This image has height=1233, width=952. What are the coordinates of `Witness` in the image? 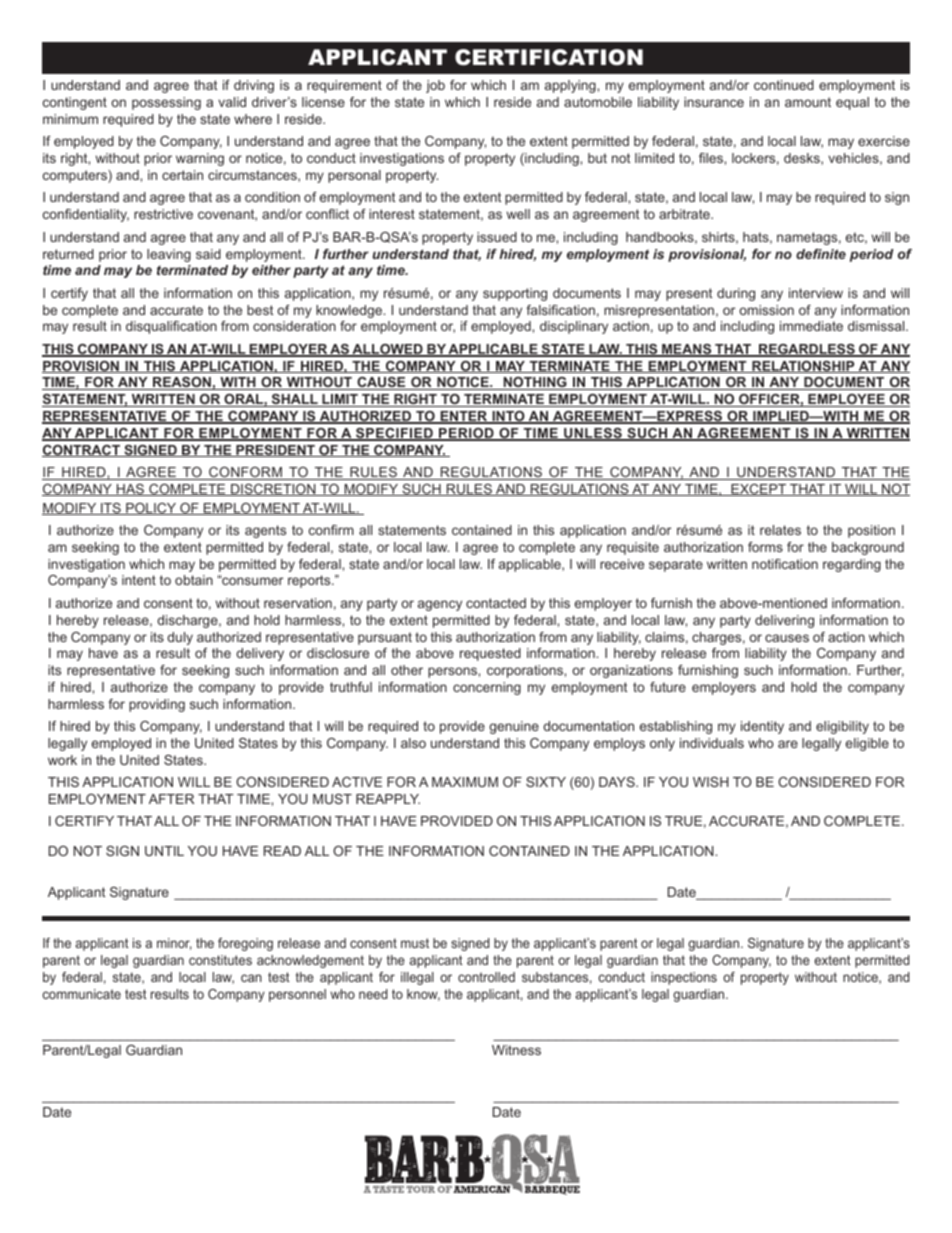 It's located at (516, 1050).
